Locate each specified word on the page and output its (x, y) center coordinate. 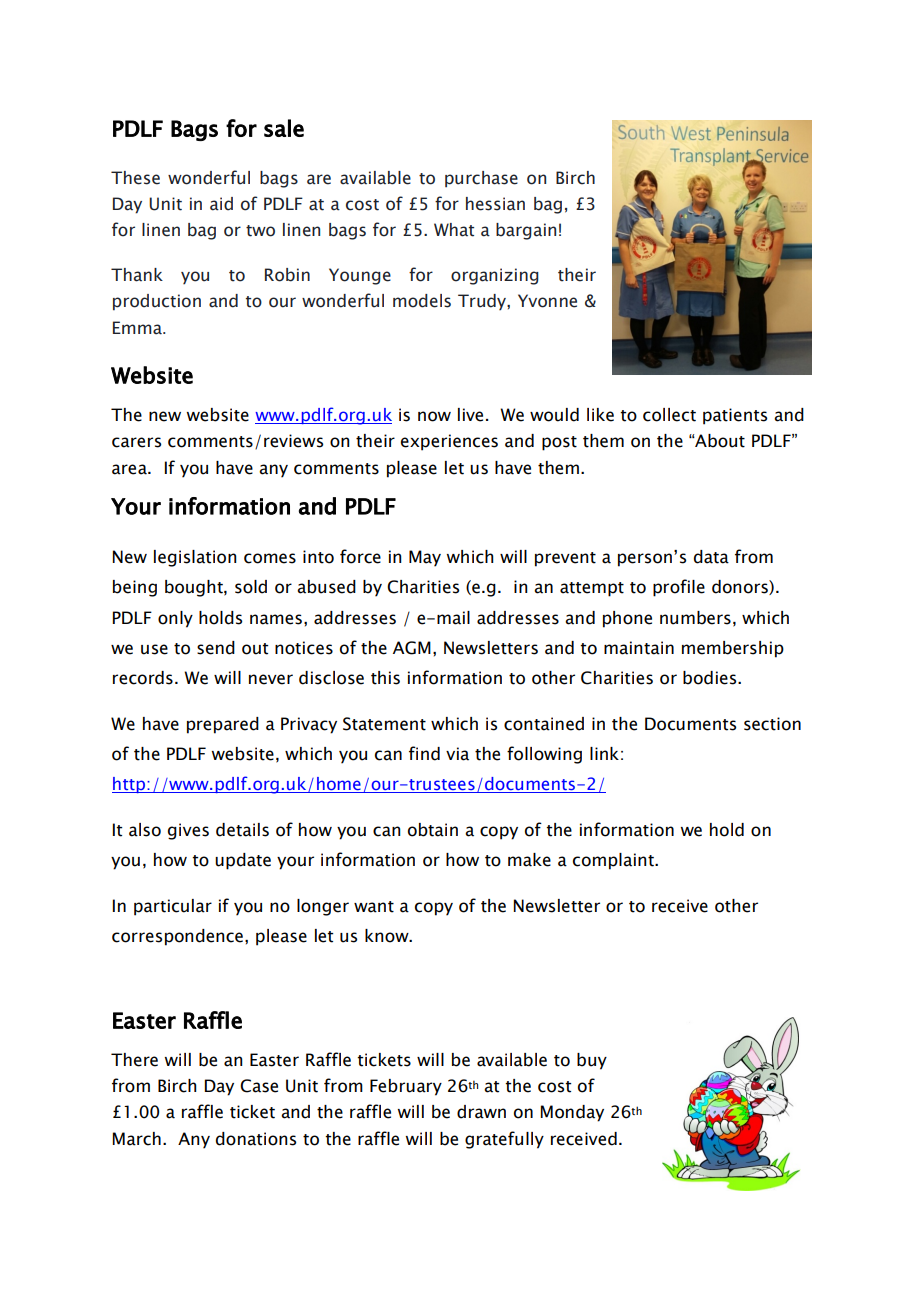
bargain (526, 231)
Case (259, 1086)
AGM (412, 648)
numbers (695, 618)
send (216, 648)
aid (221, 204)
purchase (481, 179)
